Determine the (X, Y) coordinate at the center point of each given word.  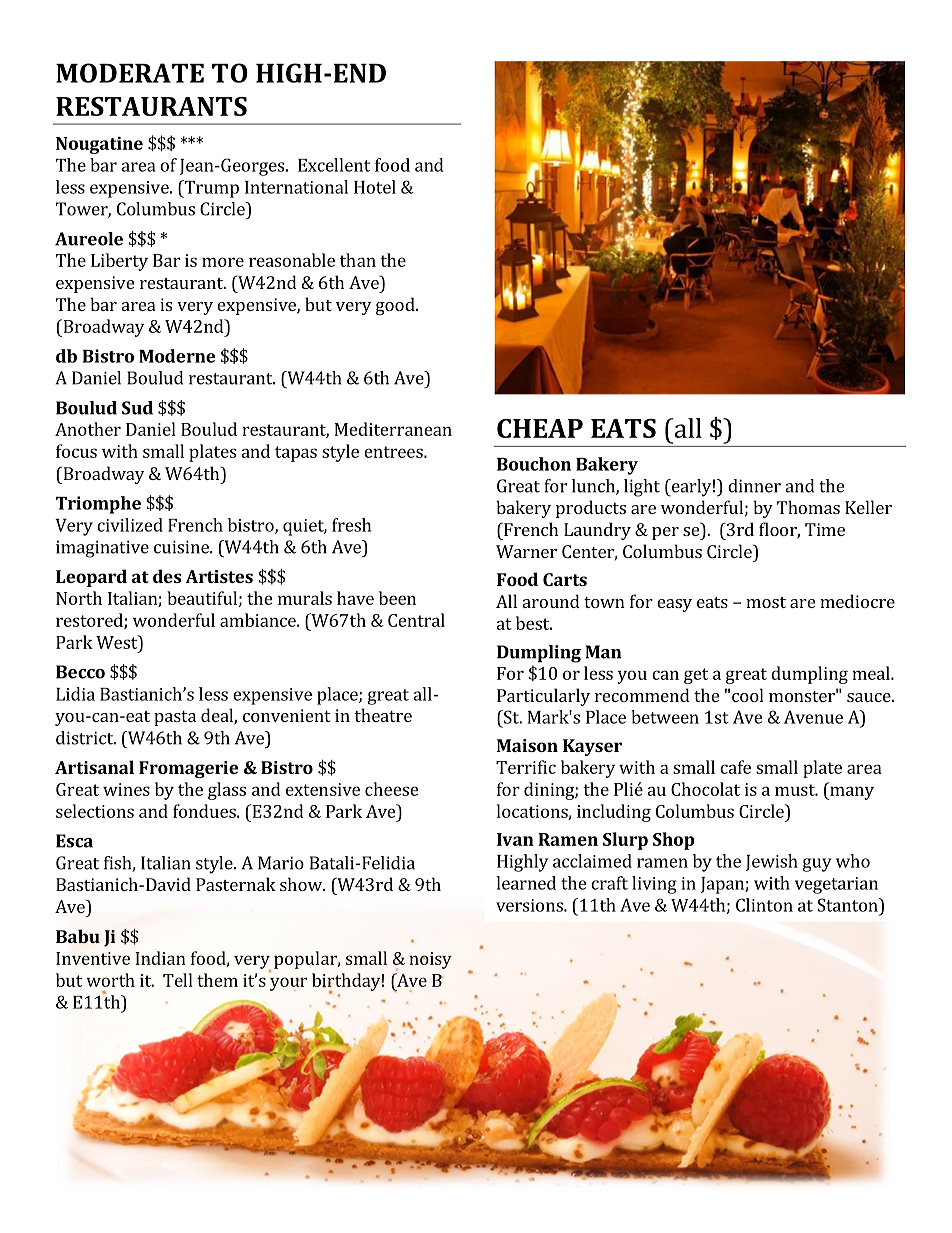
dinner (754, 486)
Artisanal (94, 767)
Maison (527, 745)
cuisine (182, 547)
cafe (735, 767)
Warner (526, 551)
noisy (430, 960)
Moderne (177, 356)
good (396, 306)
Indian (160, 958)
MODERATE (130, 73)
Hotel (375, 187)
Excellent (334, 165)
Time (825, 529)
